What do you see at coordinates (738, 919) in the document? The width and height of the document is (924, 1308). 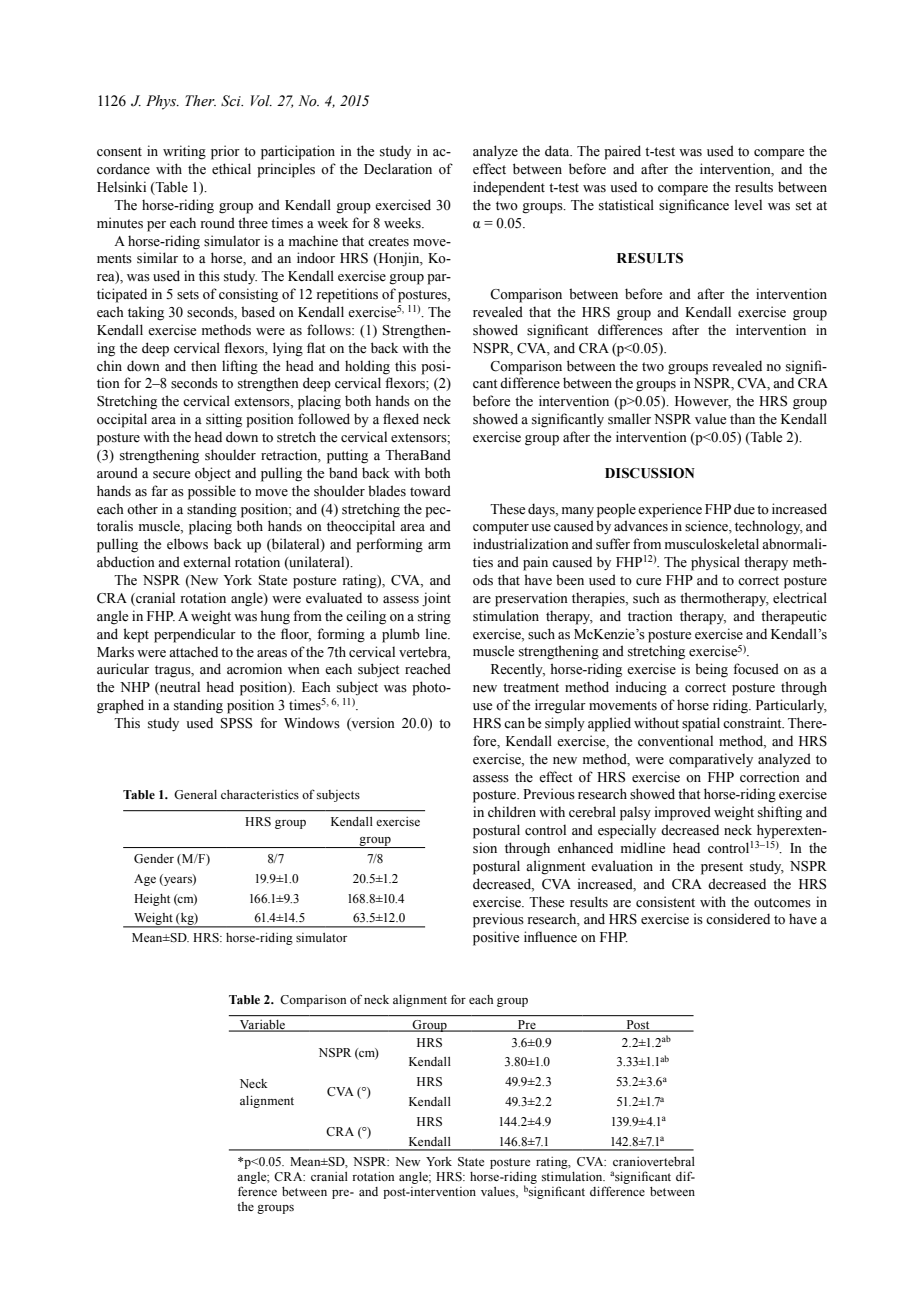 I see `considered` at bounding box center [738, 919].
